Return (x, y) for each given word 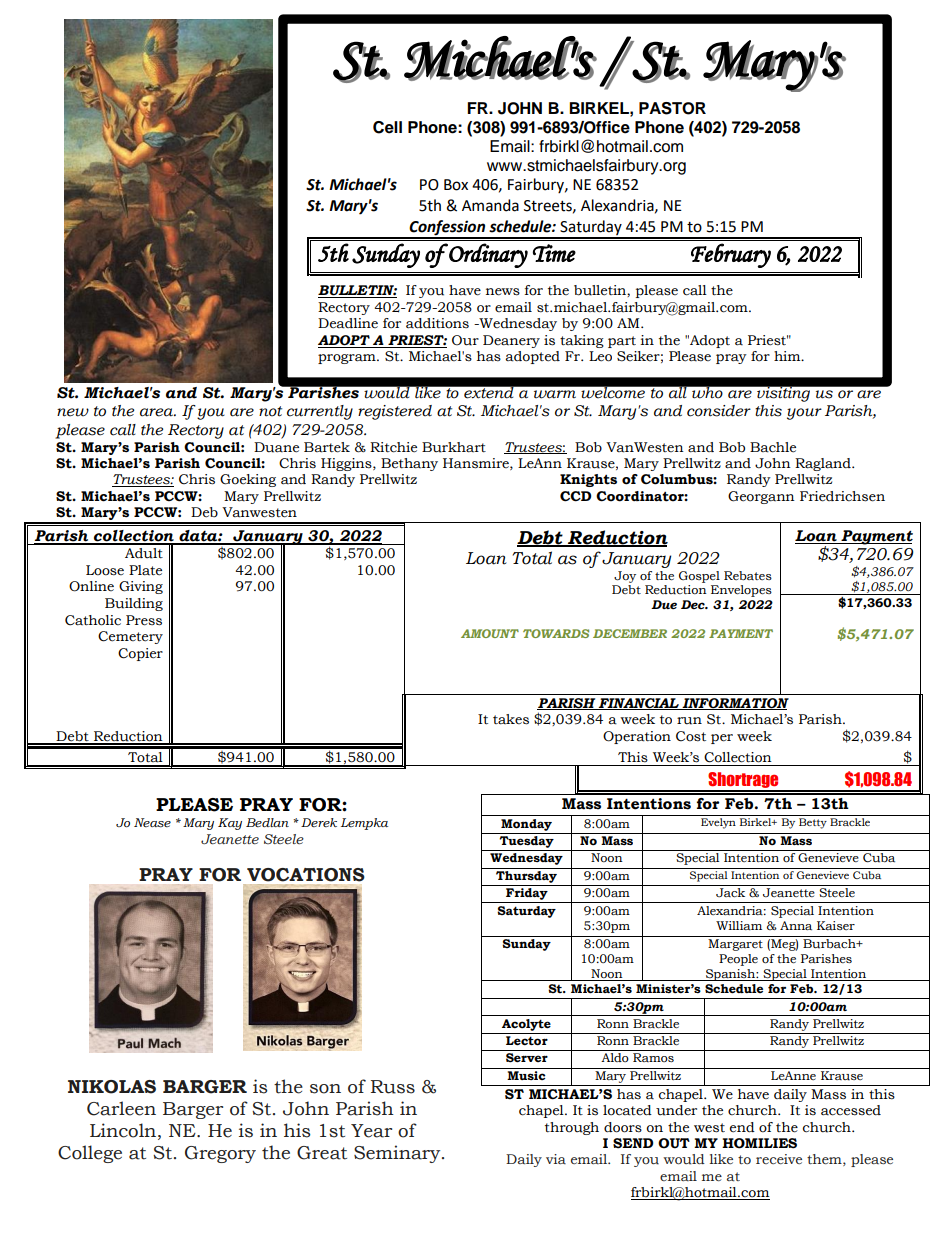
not (270, 411)
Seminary (398, 1154)
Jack (730, 893)
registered (395, 412)
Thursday (526, 878)
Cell (387, 127)
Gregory (220, 1154)
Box (456, 185)
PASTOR (672, 108)
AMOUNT (490, 633)
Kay (230, 824)
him (788, 356)
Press (144, 620)
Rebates (748, 576)
